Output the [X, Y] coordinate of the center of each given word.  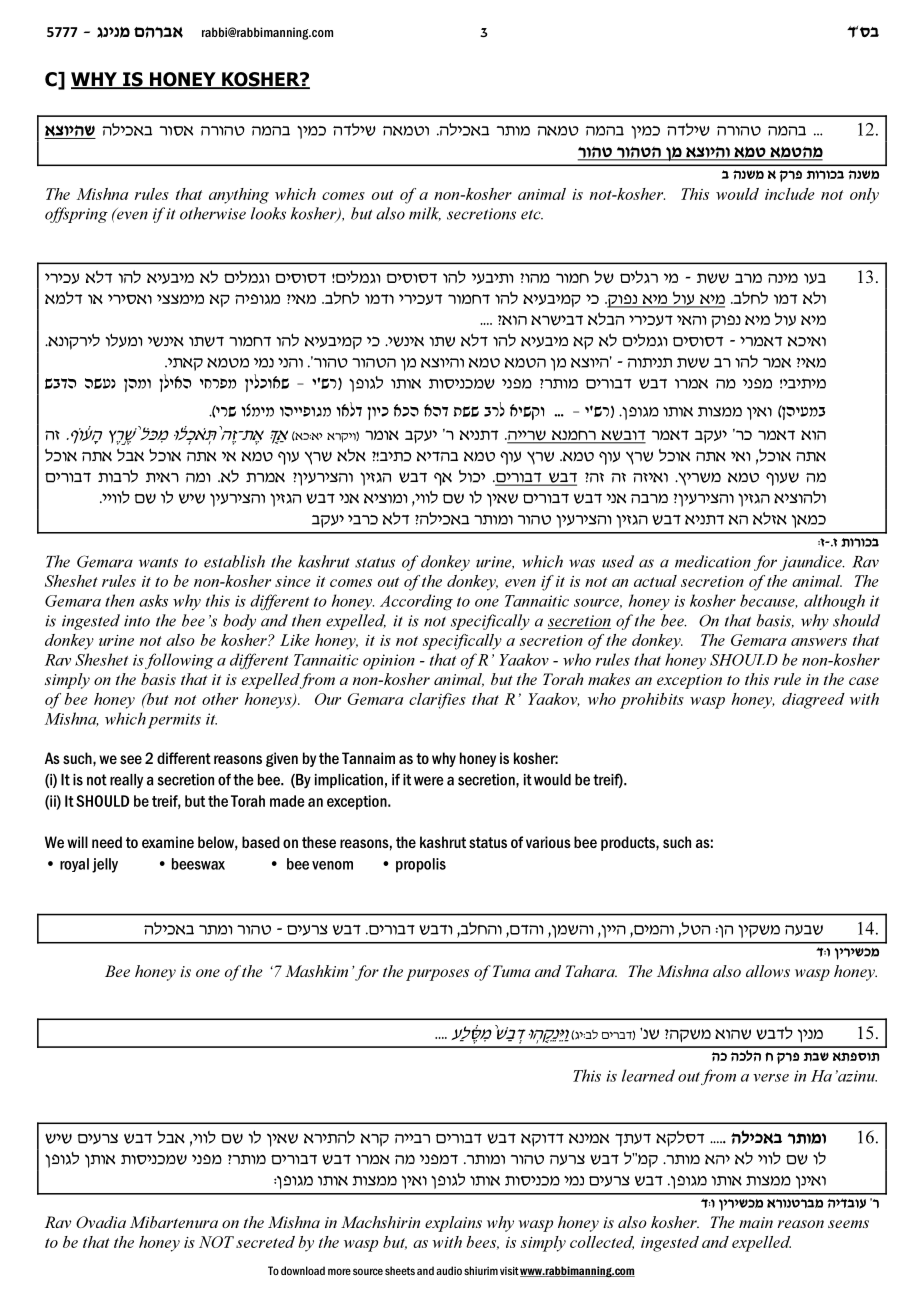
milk [425, 214]
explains [453, 1224]
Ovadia [101, 1222]
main [756, 1222]
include [790, 194]
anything [239, 196]
